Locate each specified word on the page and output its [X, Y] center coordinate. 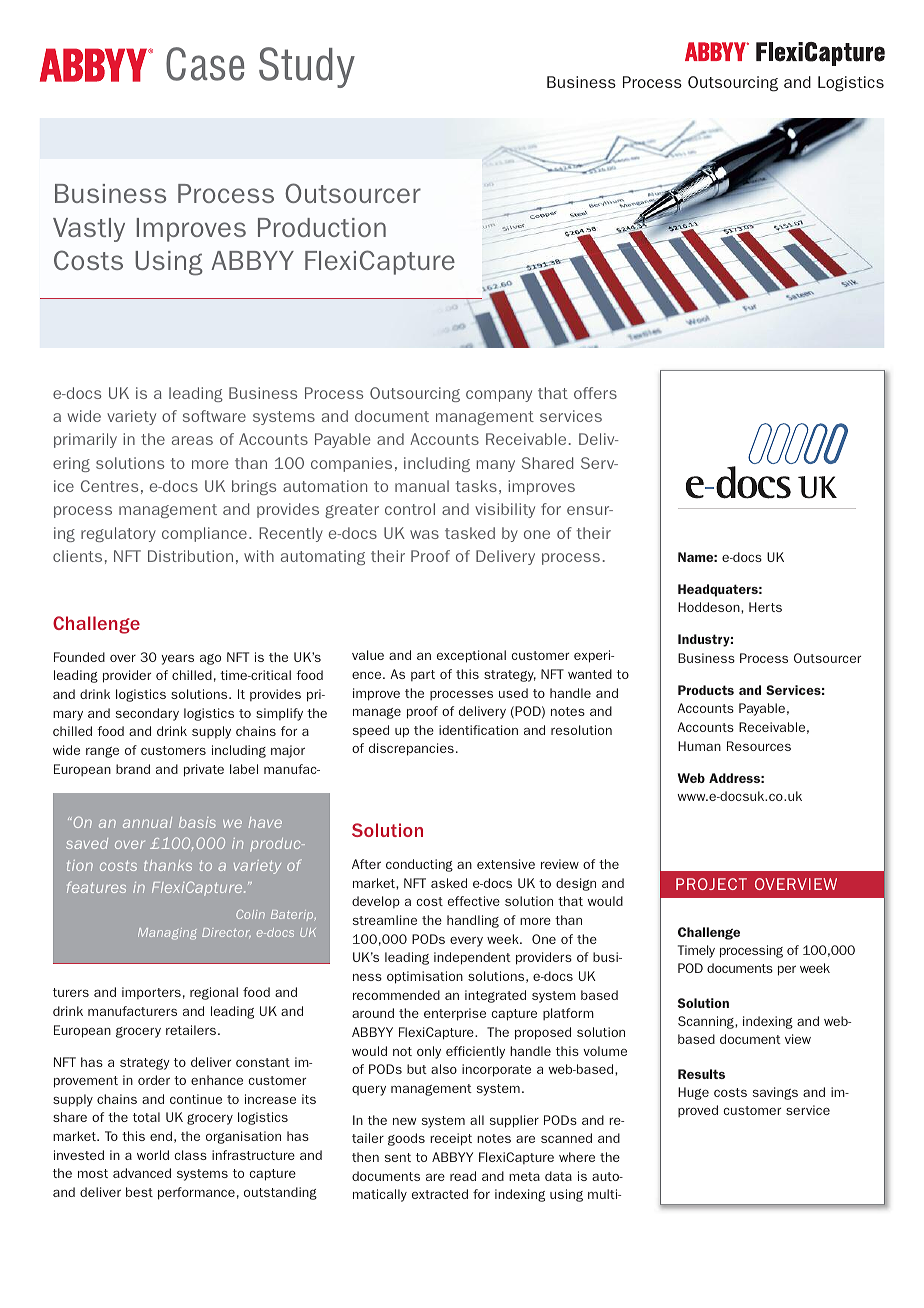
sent [398, 1157]
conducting [419, 865]
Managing [167, 934]
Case [205, 64]
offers [595, 393]
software [214, 416]
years [177, 660]
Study [307, 67]
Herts [765, 607]
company [499, 396]
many [495, 466]
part [423, 675]
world [153, 1155]
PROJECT [711, 884]
